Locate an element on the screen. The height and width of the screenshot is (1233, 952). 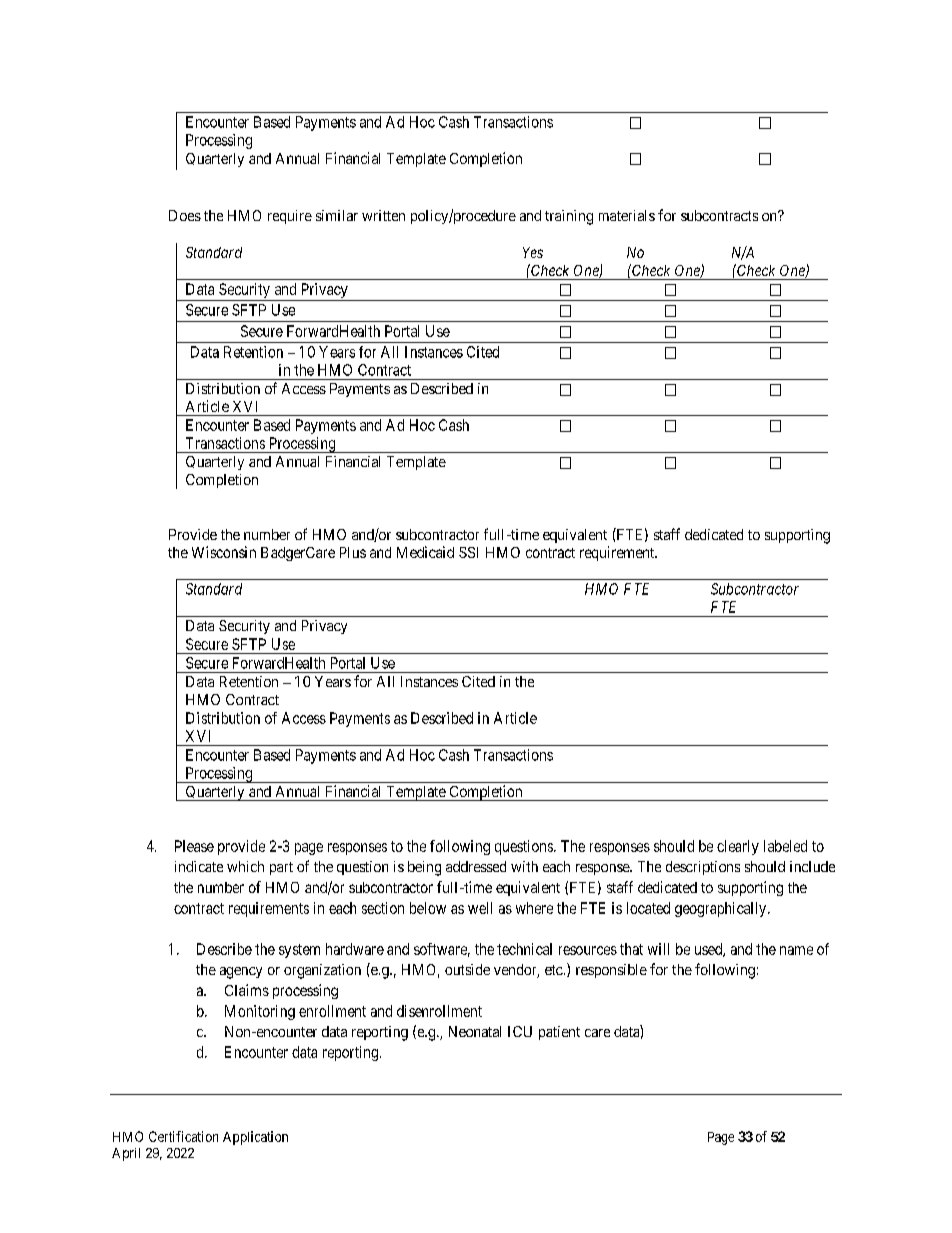
Yes is located at coordinates (533, 252).
